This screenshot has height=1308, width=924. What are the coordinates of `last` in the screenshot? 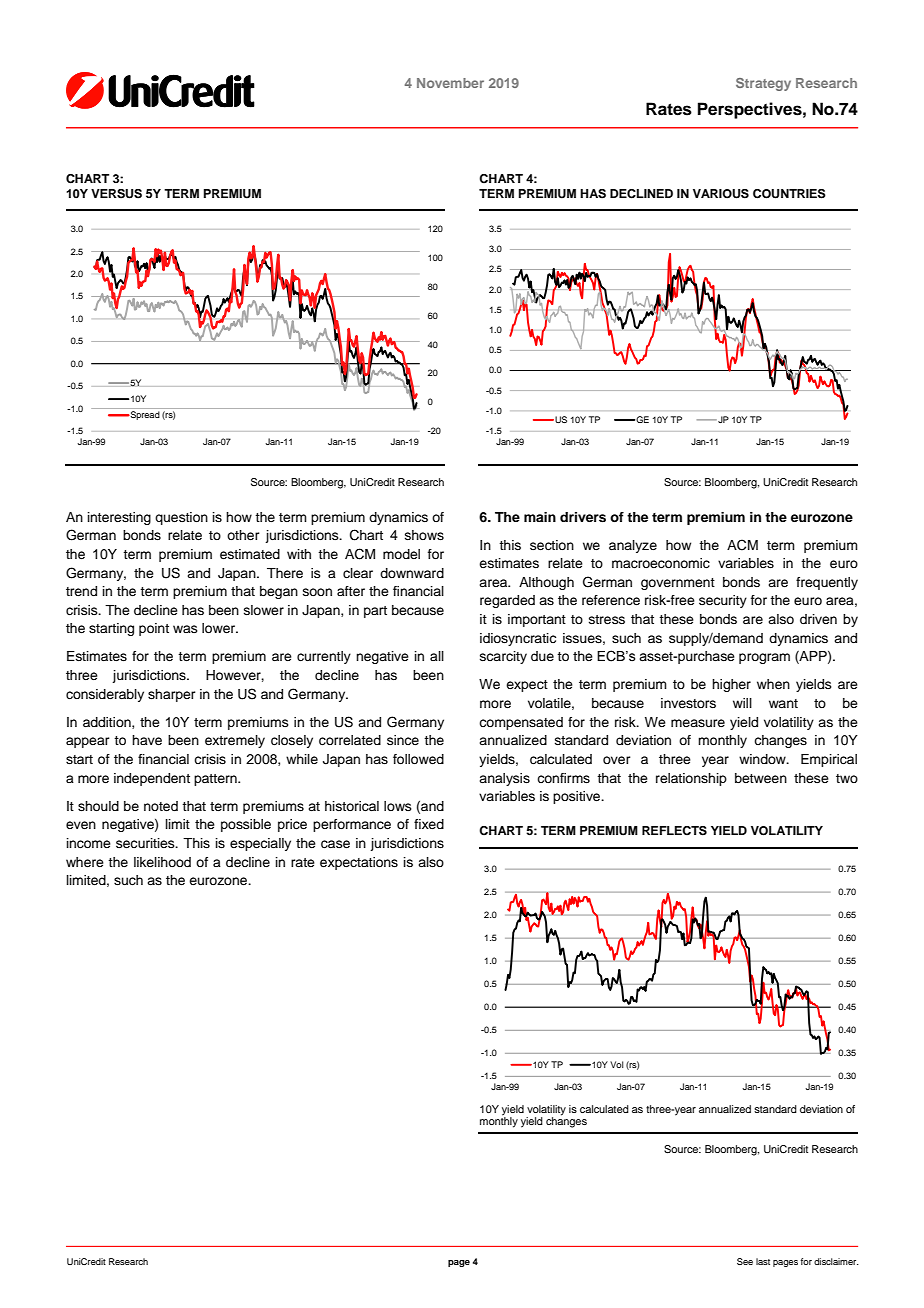 It's located at (763, 1261).
